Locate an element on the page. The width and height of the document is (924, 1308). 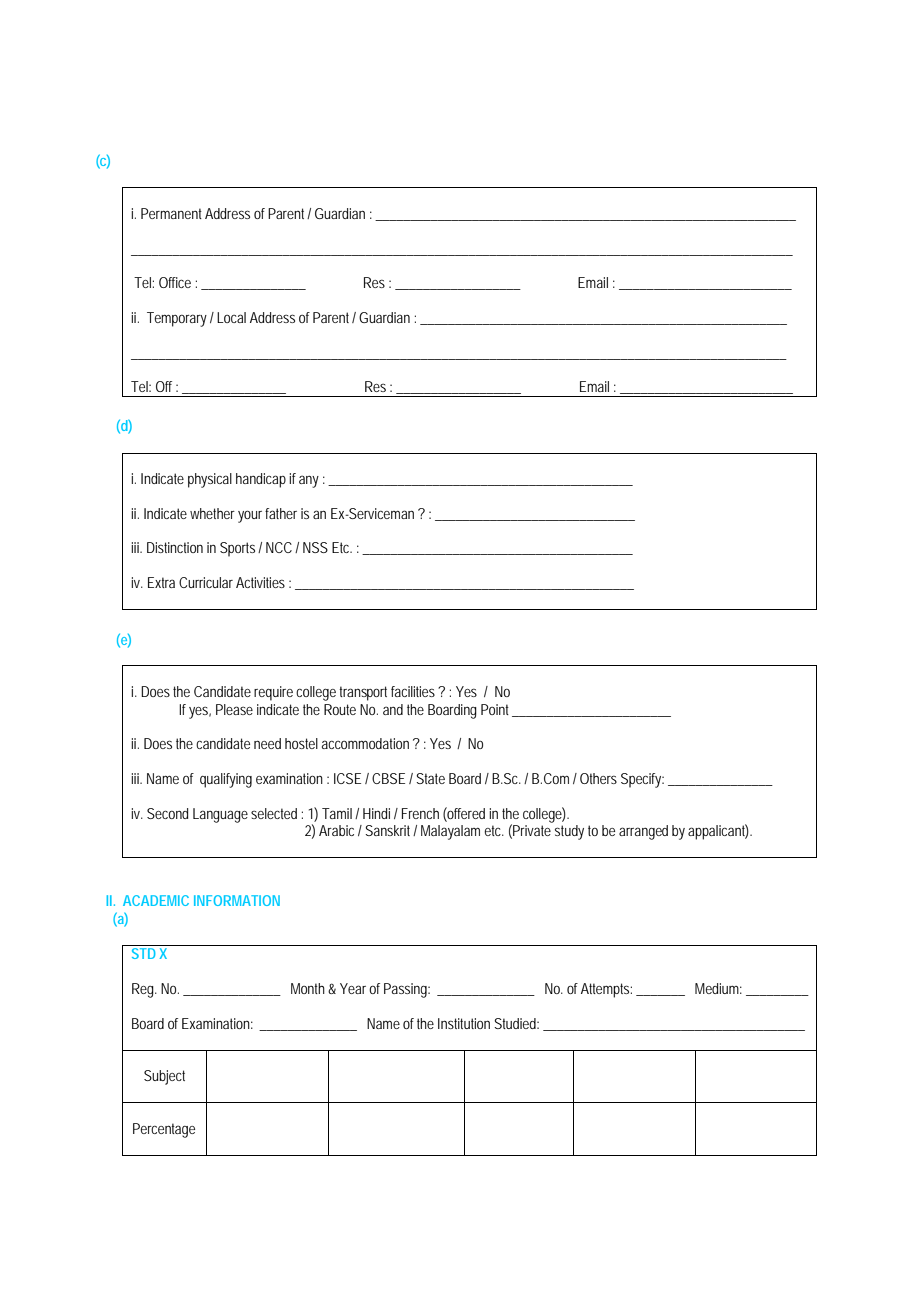
Institution is located at coordinates (464, 1023).
